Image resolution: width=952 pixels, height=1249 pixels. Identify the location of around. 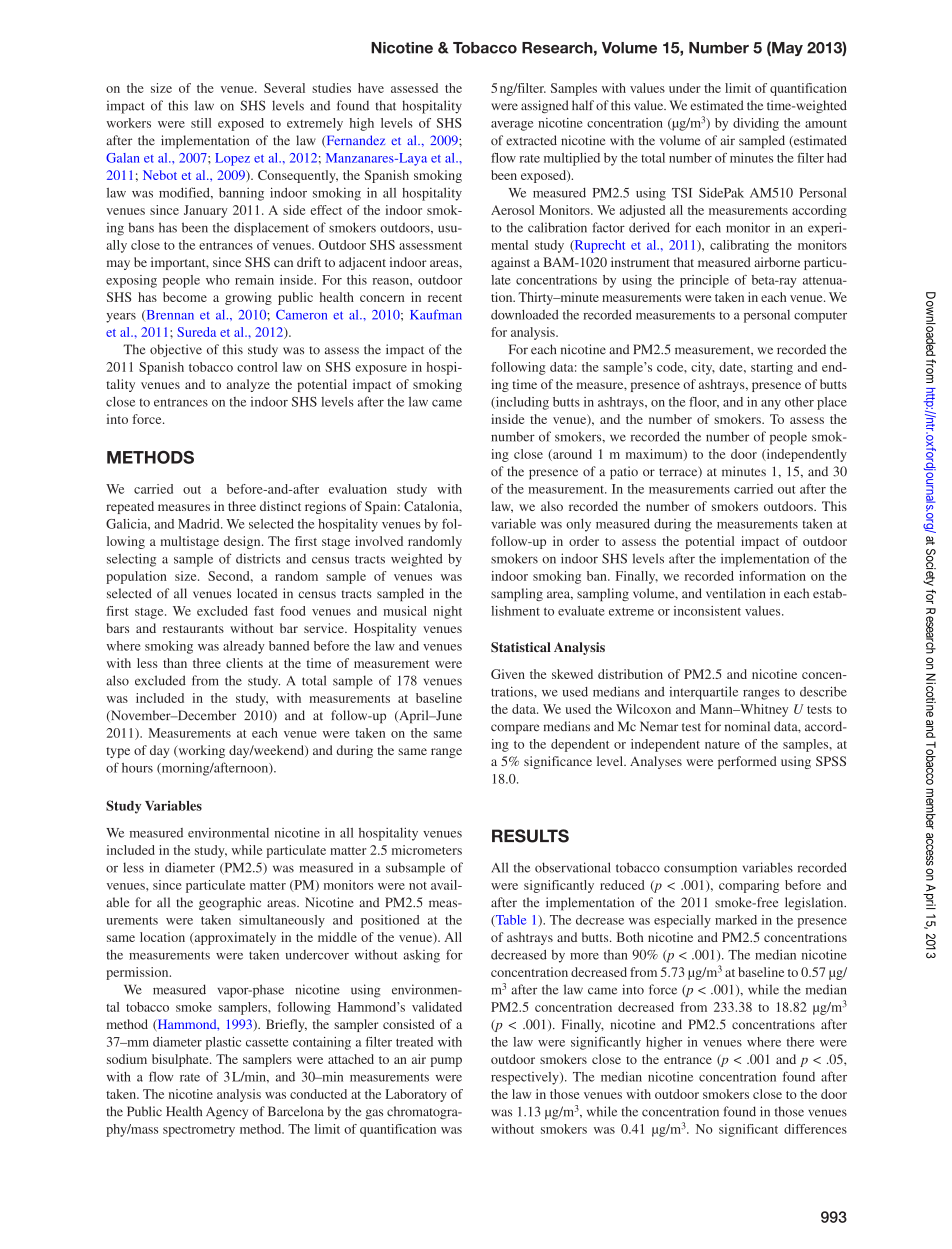
(571, 455).
